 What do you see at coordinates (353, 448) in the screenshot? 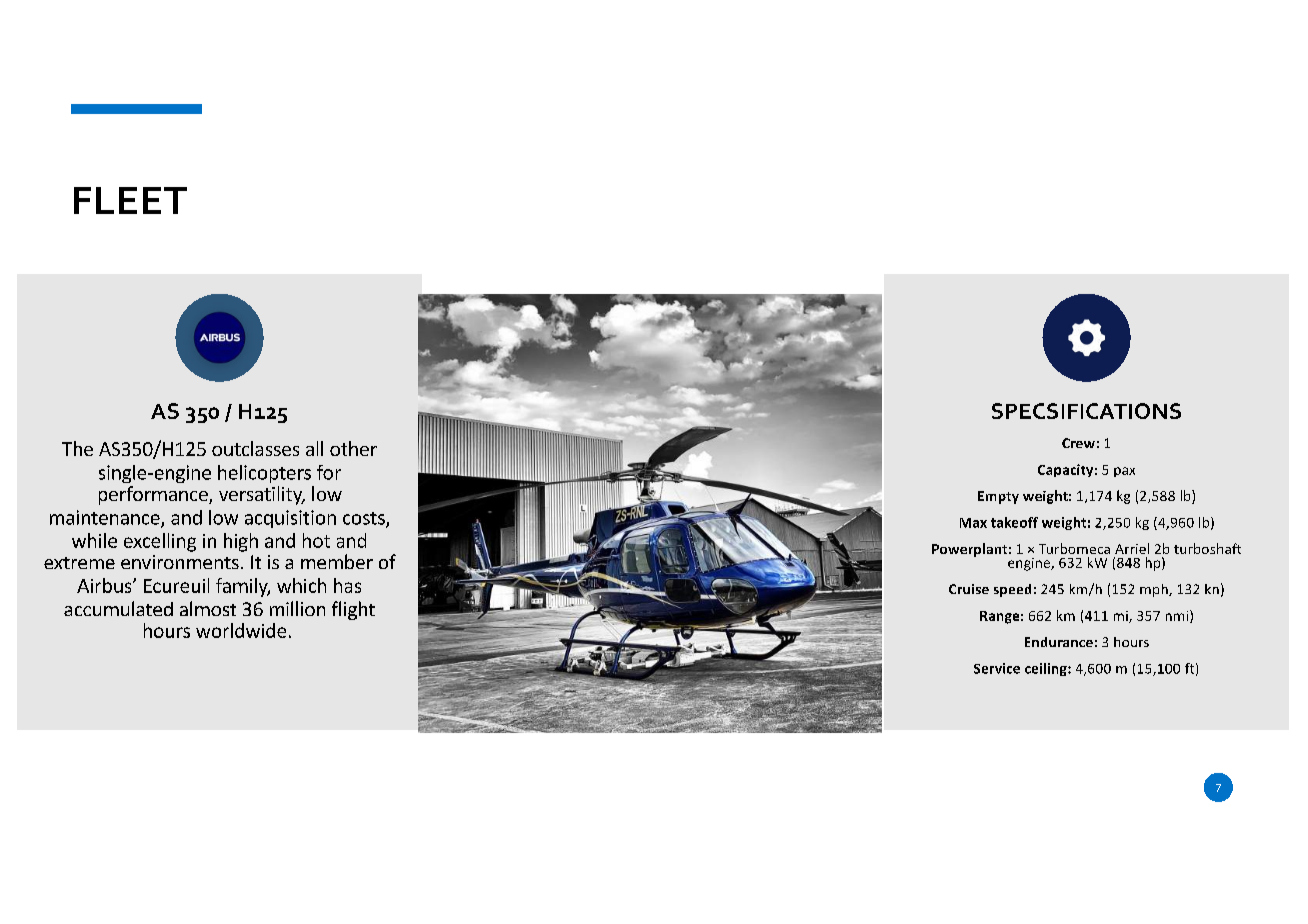
I see `other` at bounding box center [353, 448].
